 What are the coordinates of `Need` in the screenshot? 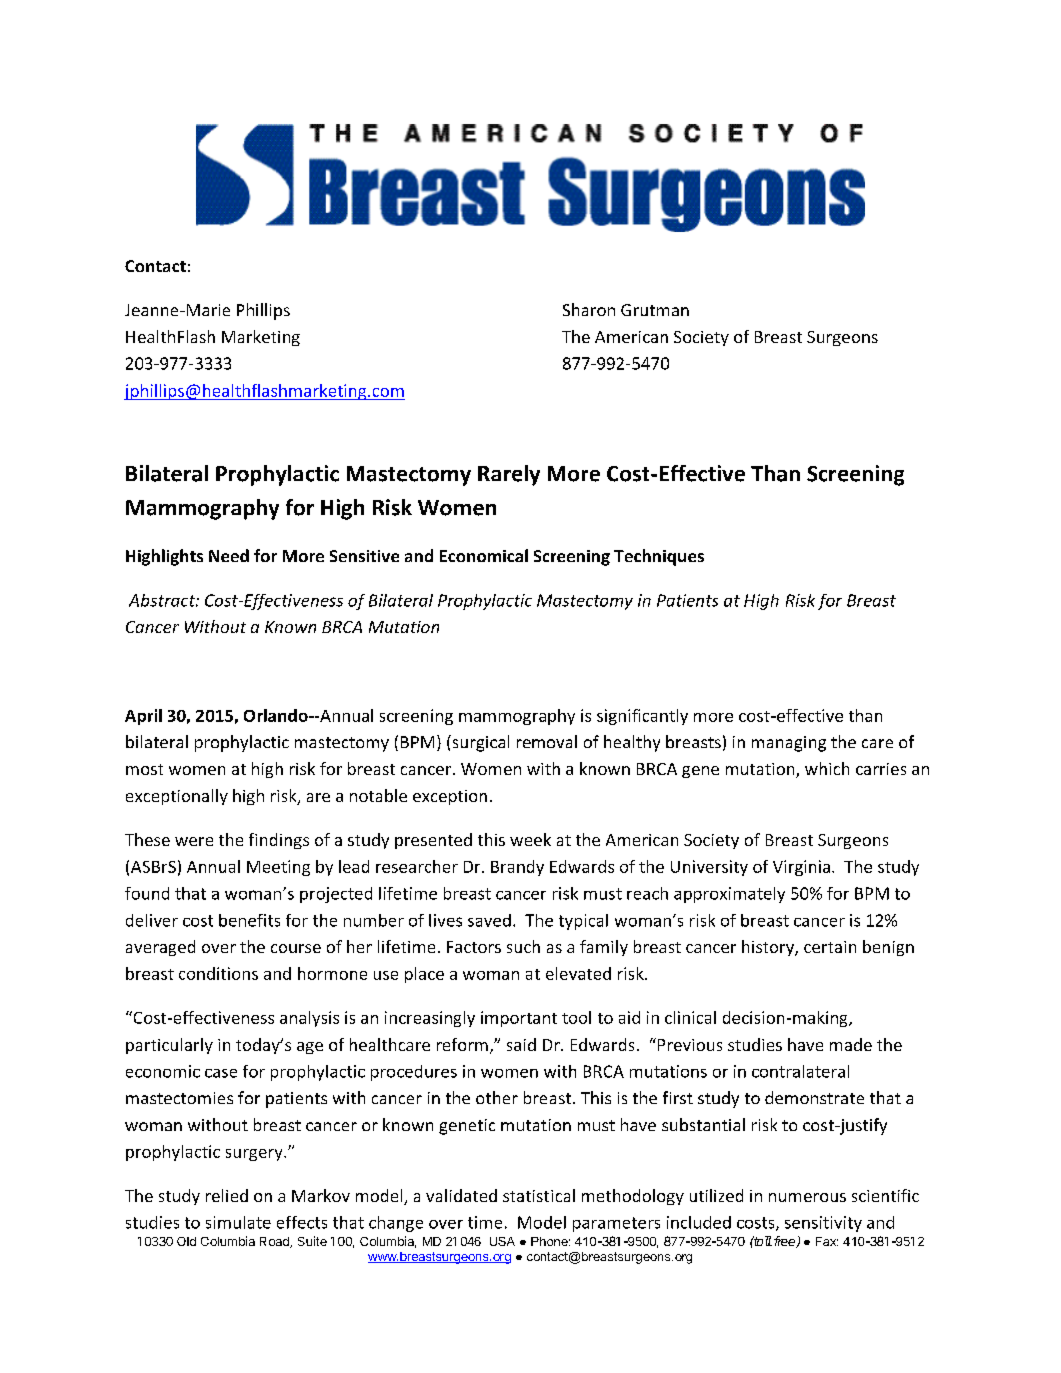 It's located at (229, 555).
